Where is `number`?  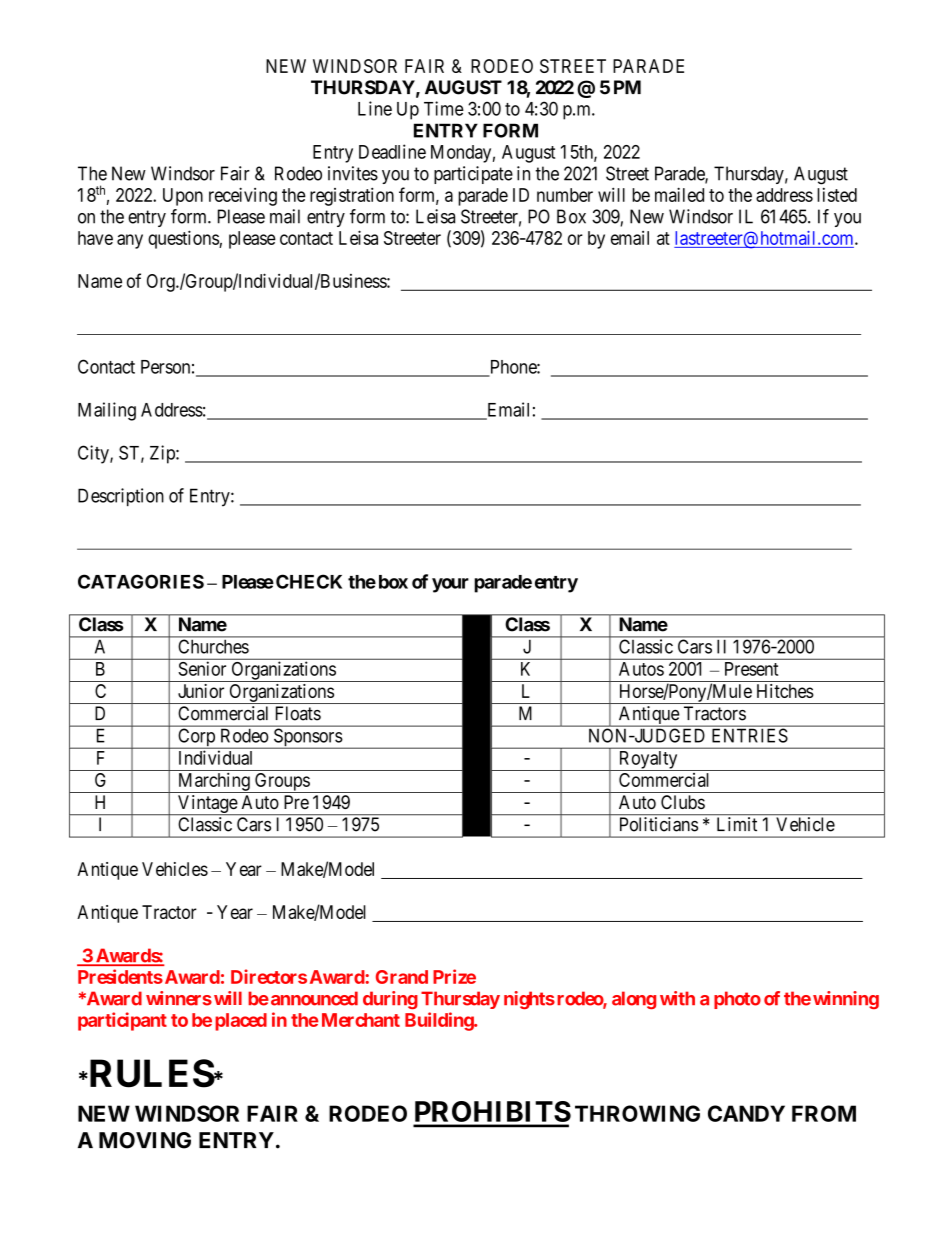 number is located at coordinates (565, 195).
